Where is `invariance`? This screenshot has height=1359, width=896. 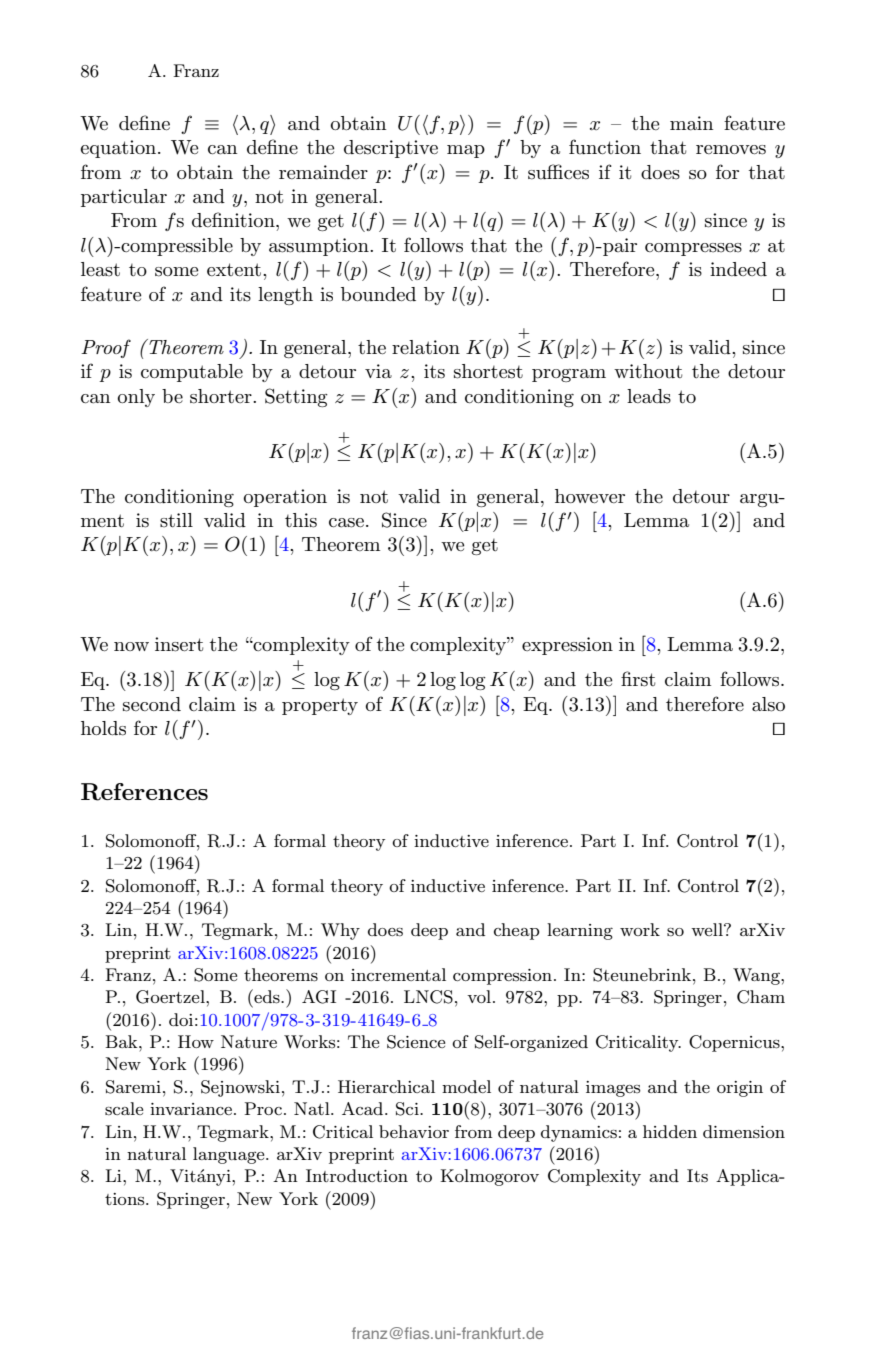
invariance is located at coordinates (192, 1109).
